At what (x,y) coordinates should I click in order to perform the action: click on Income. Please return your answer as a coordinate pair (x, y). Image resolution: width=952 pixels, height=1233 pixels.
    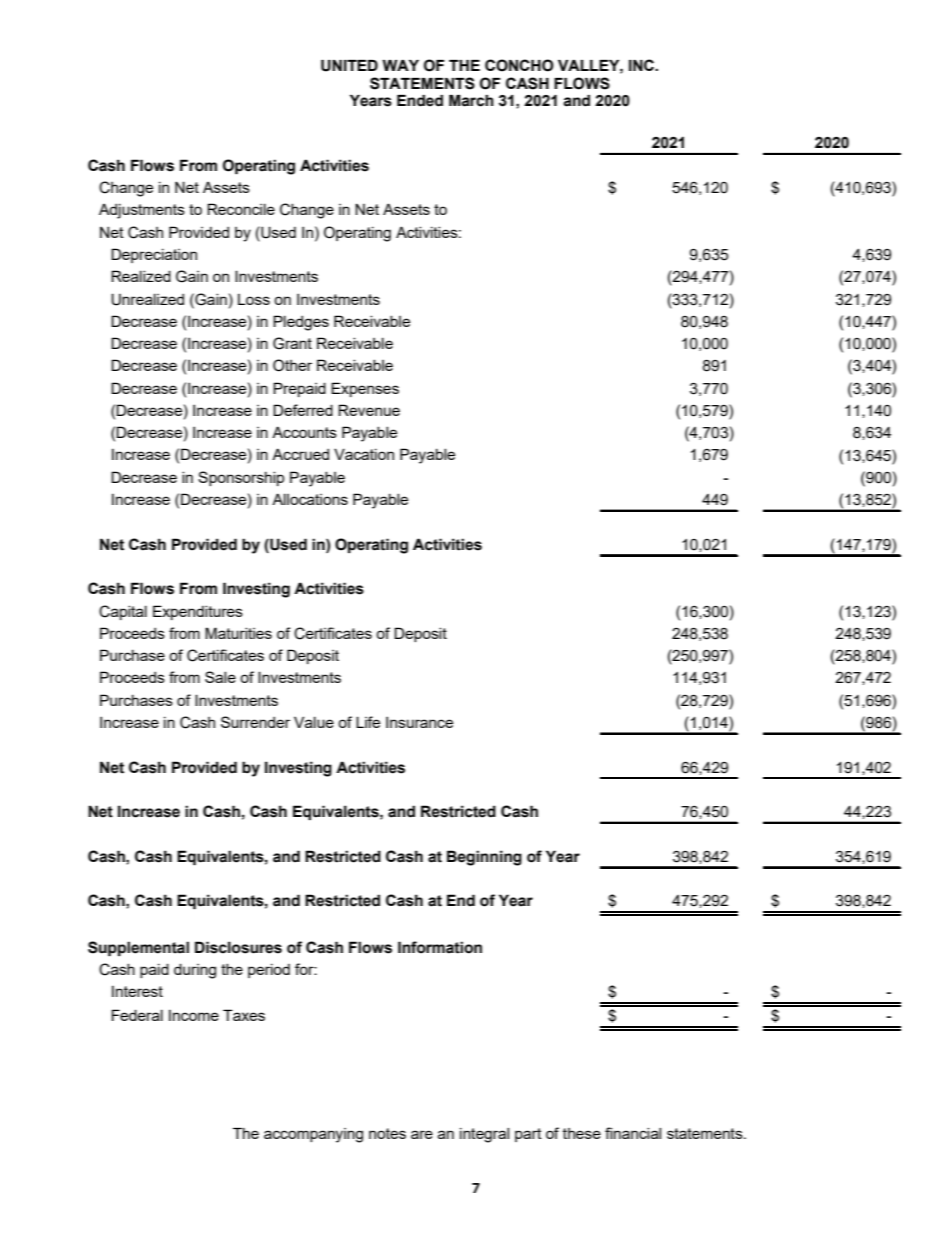
    Looking at the image, I should click on (194, 1015).
